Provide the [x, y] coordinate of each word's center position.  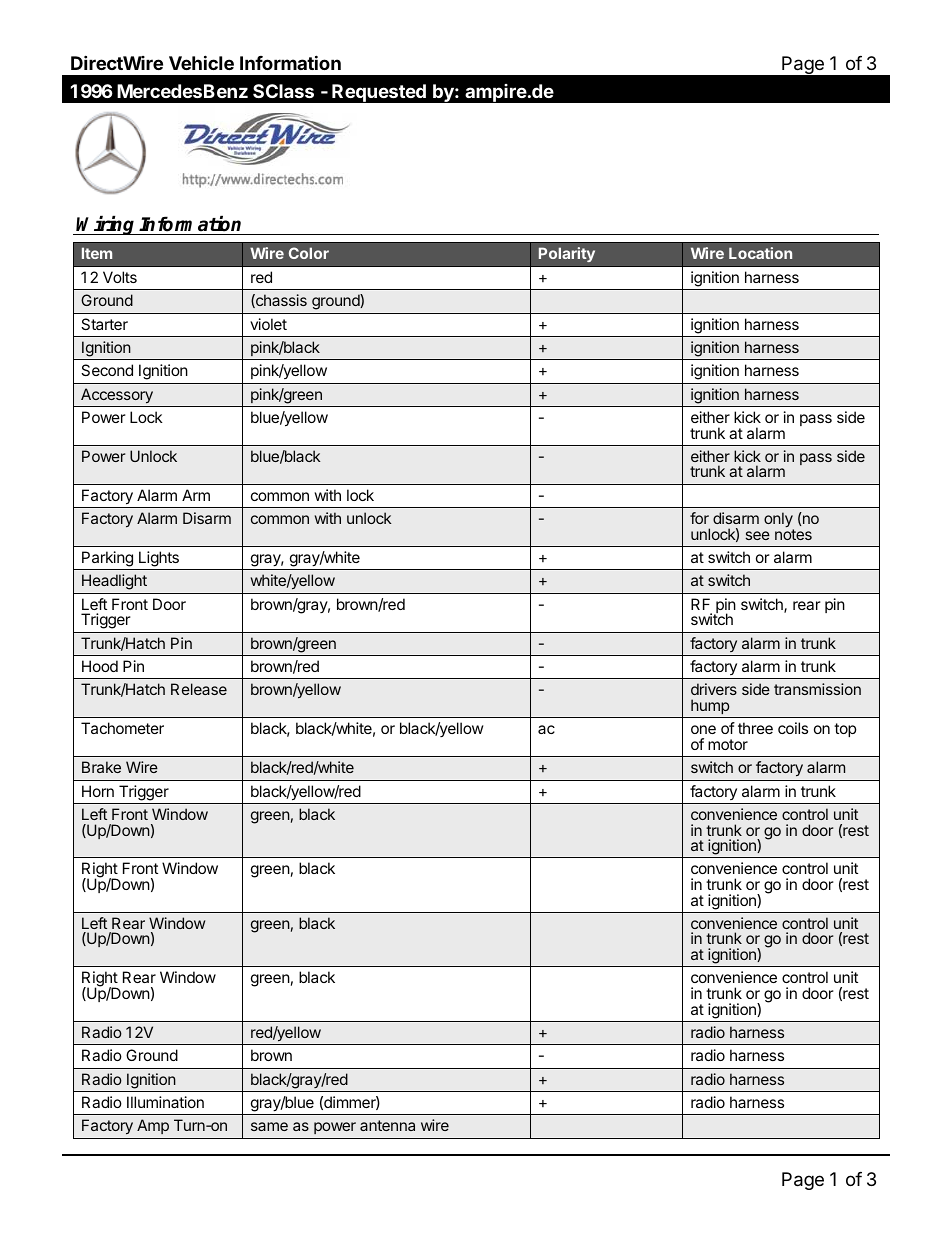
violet [268, 324]
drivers [714, 689]
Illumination [165, 1102]
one [703, 729]
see [757, 535]
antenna [387, 1125]
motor [728, 744]
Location [760, 253]
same [269, 1126]
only [779, 521]
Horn [98, 791]
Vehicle [201, 62]
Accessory [117, 395]
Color [309, 253]
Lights [159, 559]
